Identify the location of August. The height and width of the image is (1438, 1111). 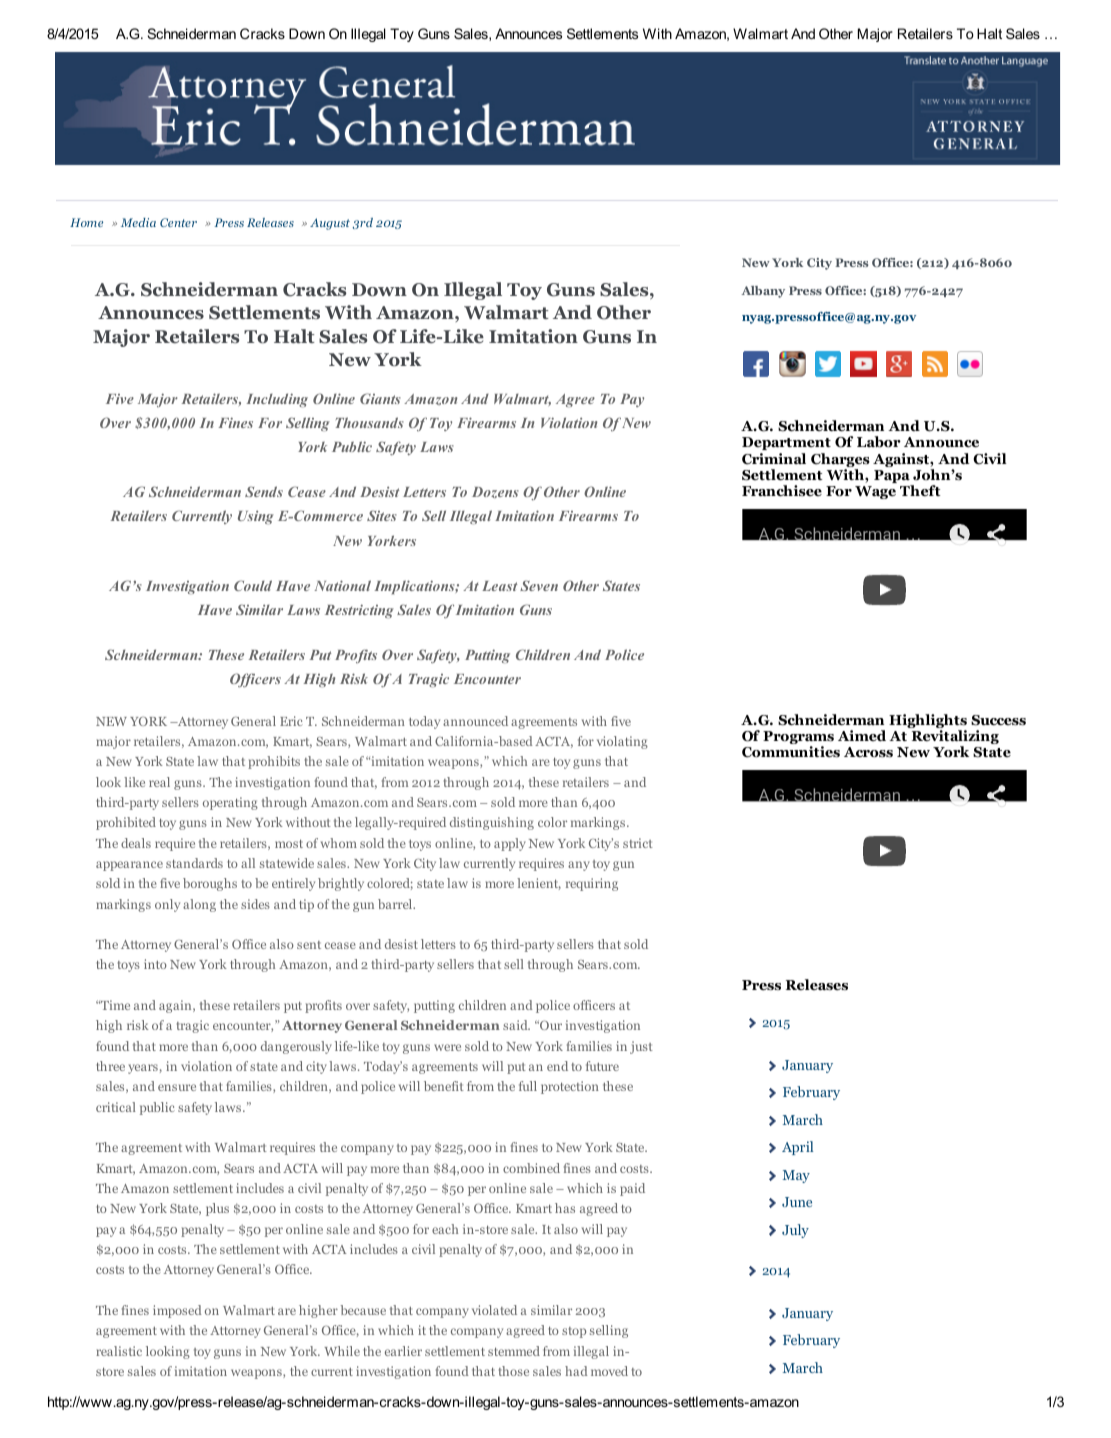
(330, 224).
